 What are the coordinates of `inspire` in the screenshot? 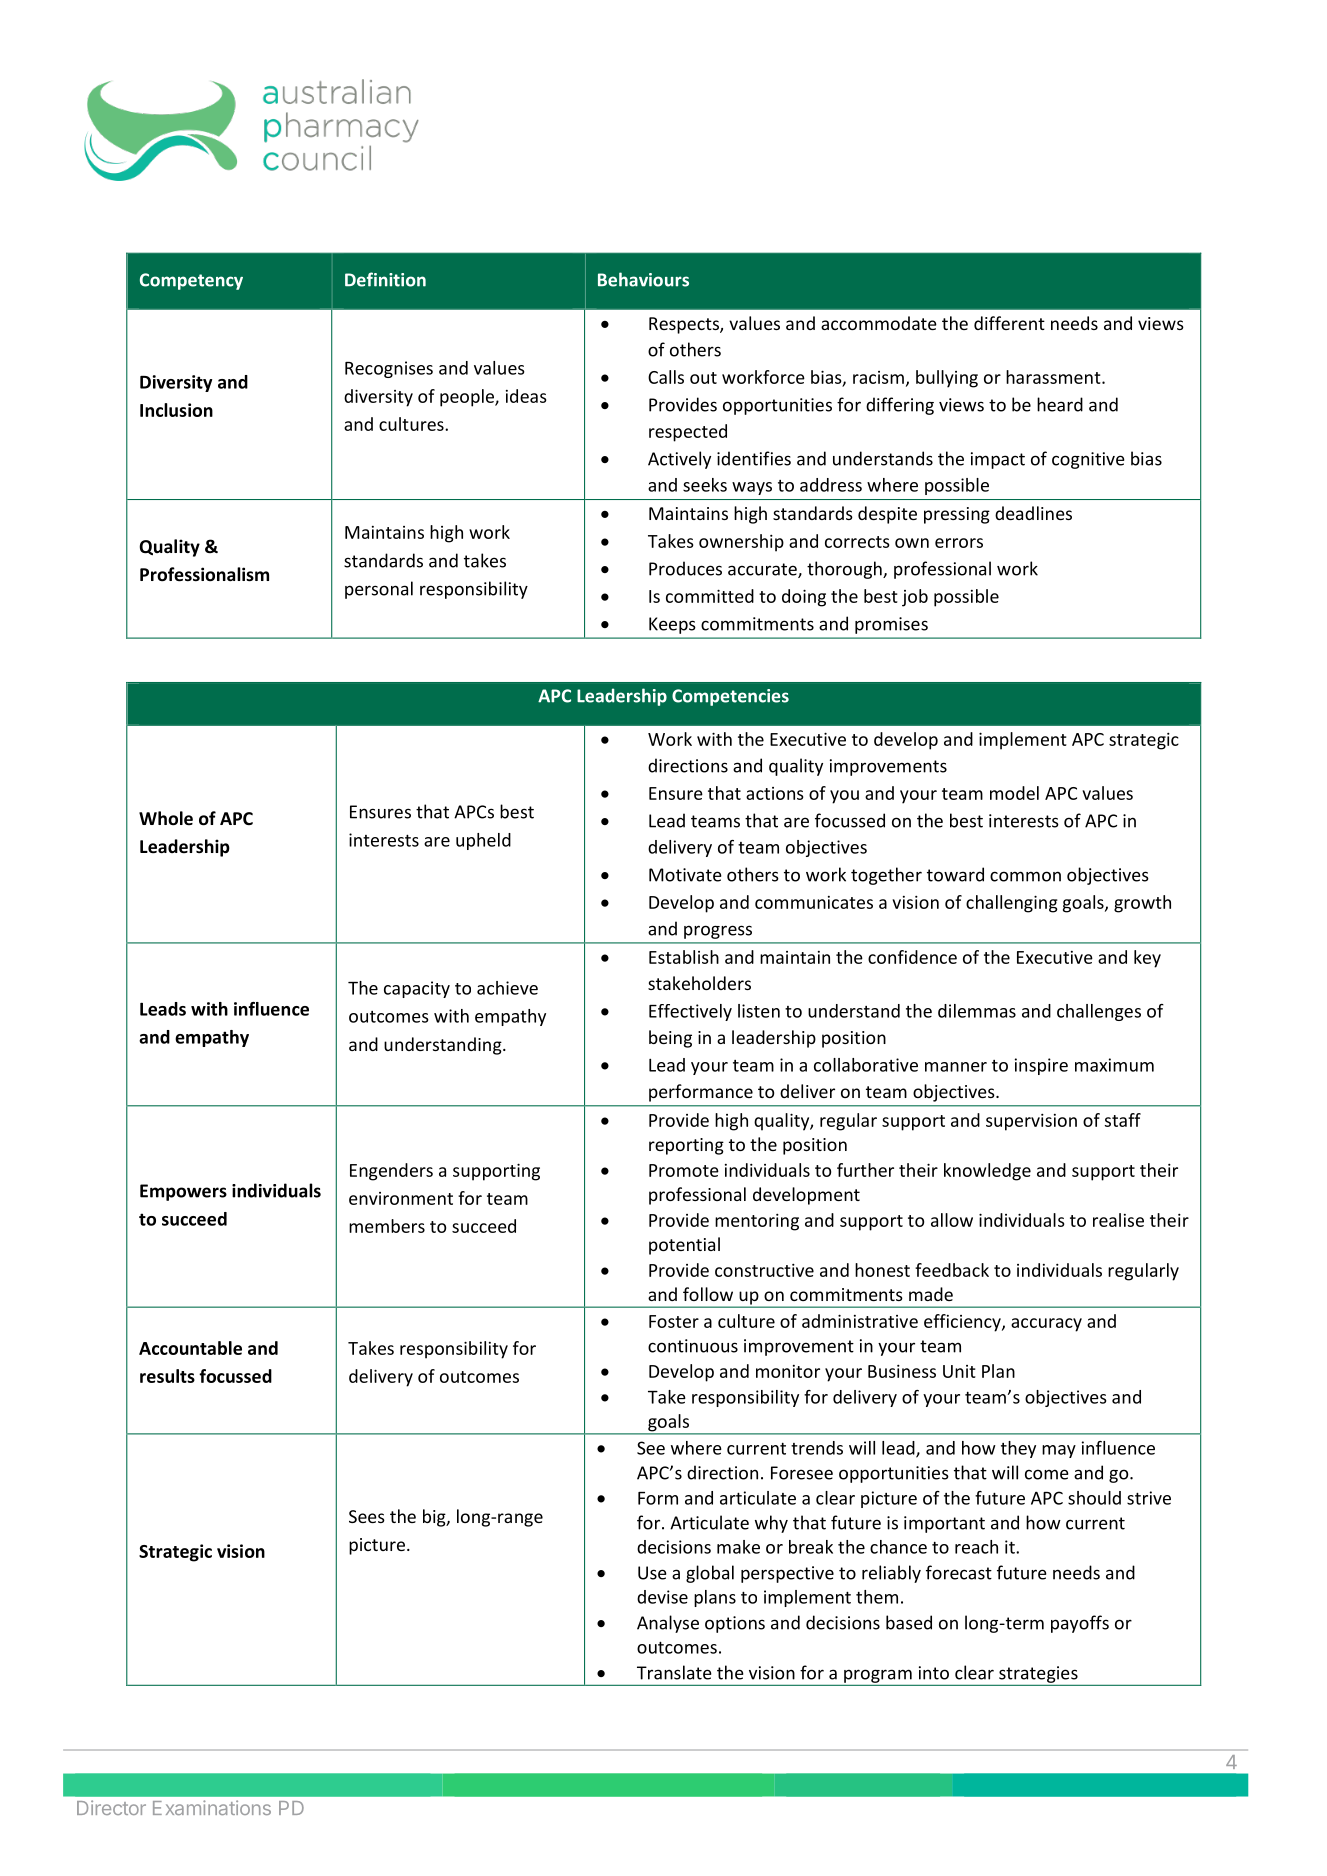 It's located at (1041, 1066).
